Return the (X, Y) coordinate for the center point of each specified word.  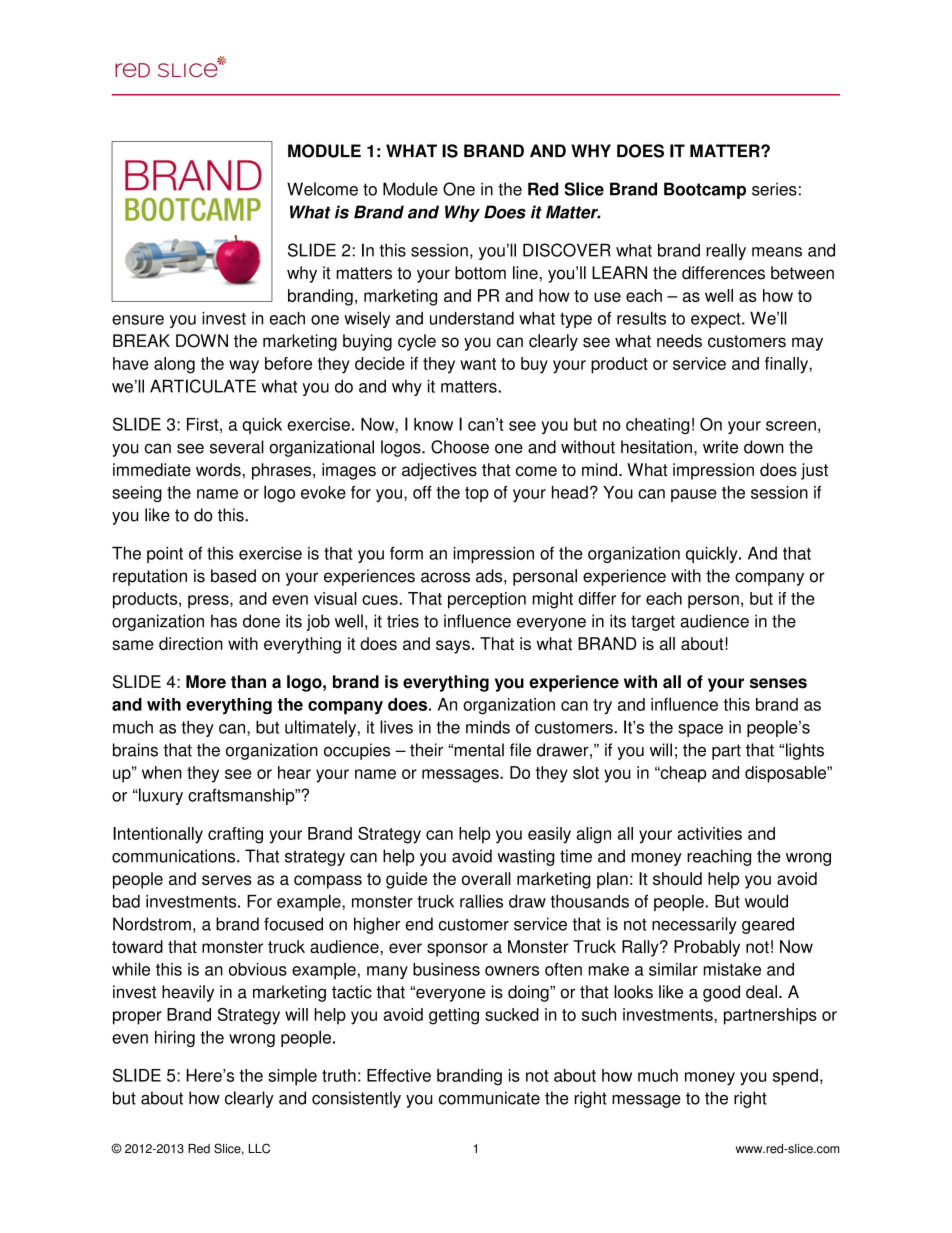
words (218, 470)
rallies (481, 901)
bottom (480, 273)
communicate (489, 1098)
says (453, 647)
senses (778, 683)
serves (227, 880)
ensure (138, 320)
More (206, 682)
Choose (460, 447)
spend (795, 1077)
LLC (259, 1148)
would (766, 901)
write (720, 447)
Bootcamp (705, 190)
